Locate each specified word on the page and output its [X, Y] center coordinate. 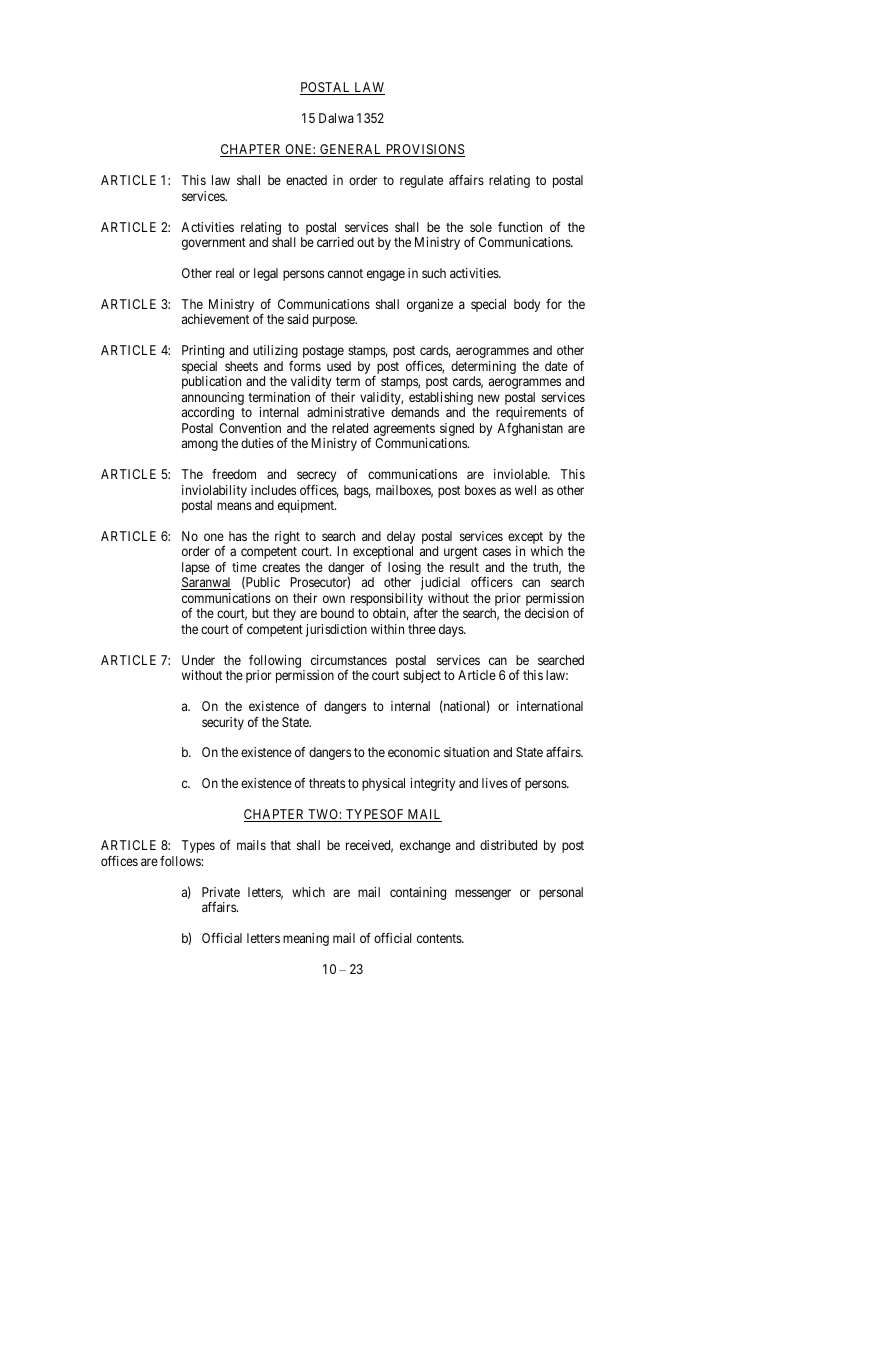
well [525, 490]
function [520, 226]
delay [401, 539]
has [238, 536]
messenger [483, 894]
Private [221, 892]
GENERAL [351, 150]
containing [418, 893]
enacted [306, 180]
